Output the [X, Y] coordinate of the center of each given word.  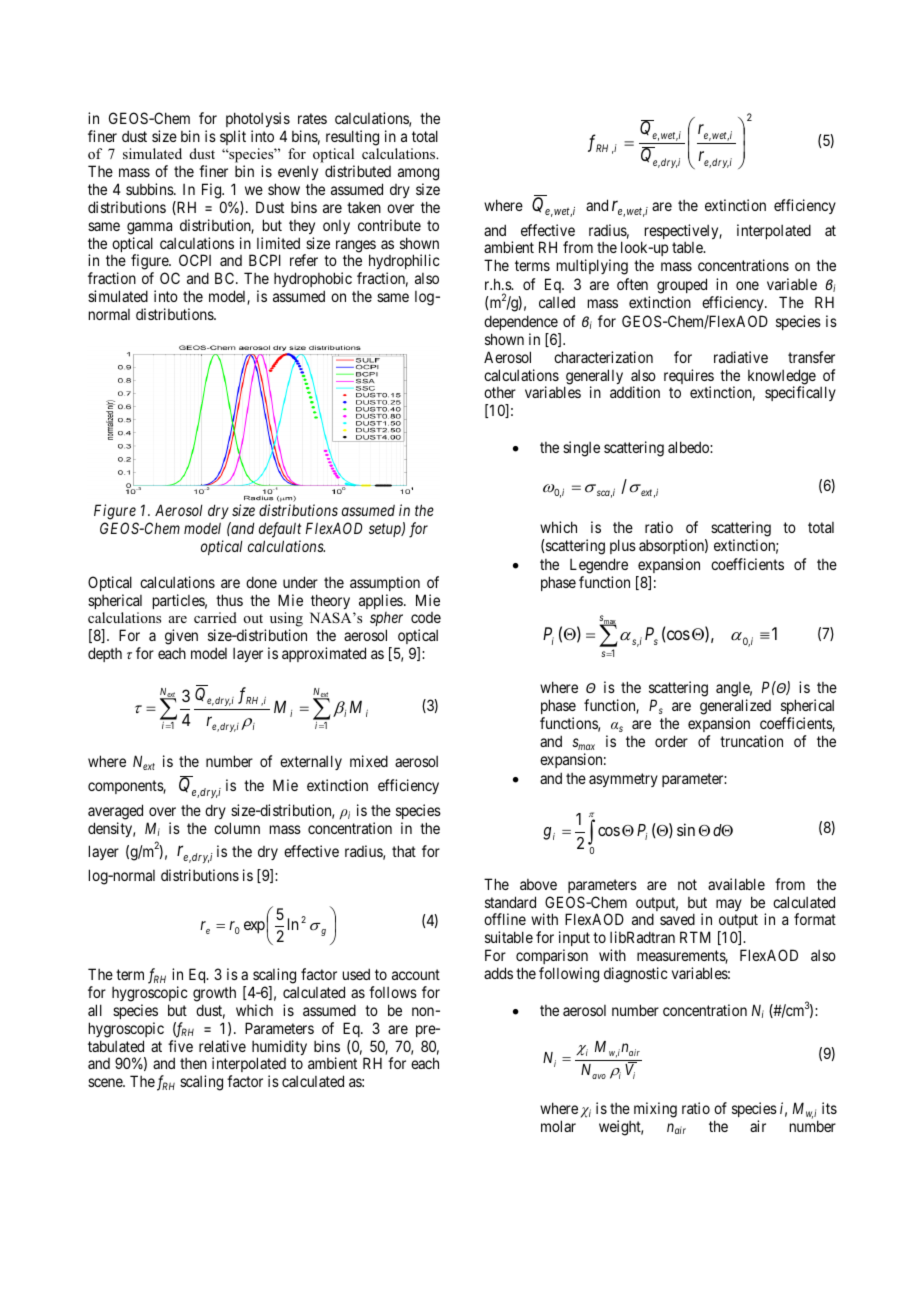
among [418, 176]
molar [558, 1126]
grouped [682, 286]
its [829, 1108]
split [233, 137]
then [193, 1063]
